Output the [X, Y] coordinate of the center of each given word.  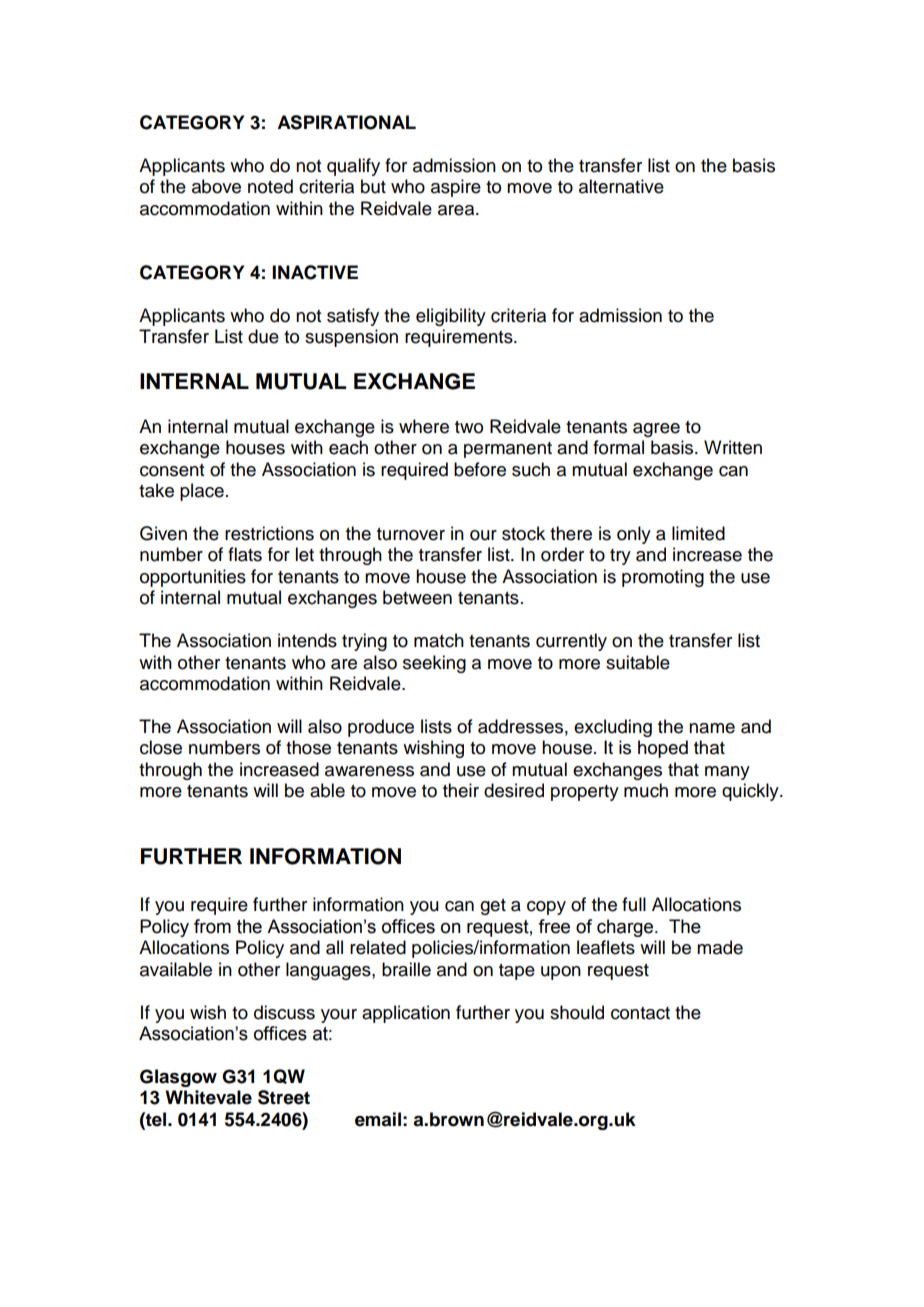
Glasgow [178, 1078]
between [417, 597]
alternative [621, 186]
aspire [456, 188]
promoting [663, 578]
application [406, 1014]
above [216, 186]
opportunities [193, 578]
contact [640, 1013]
